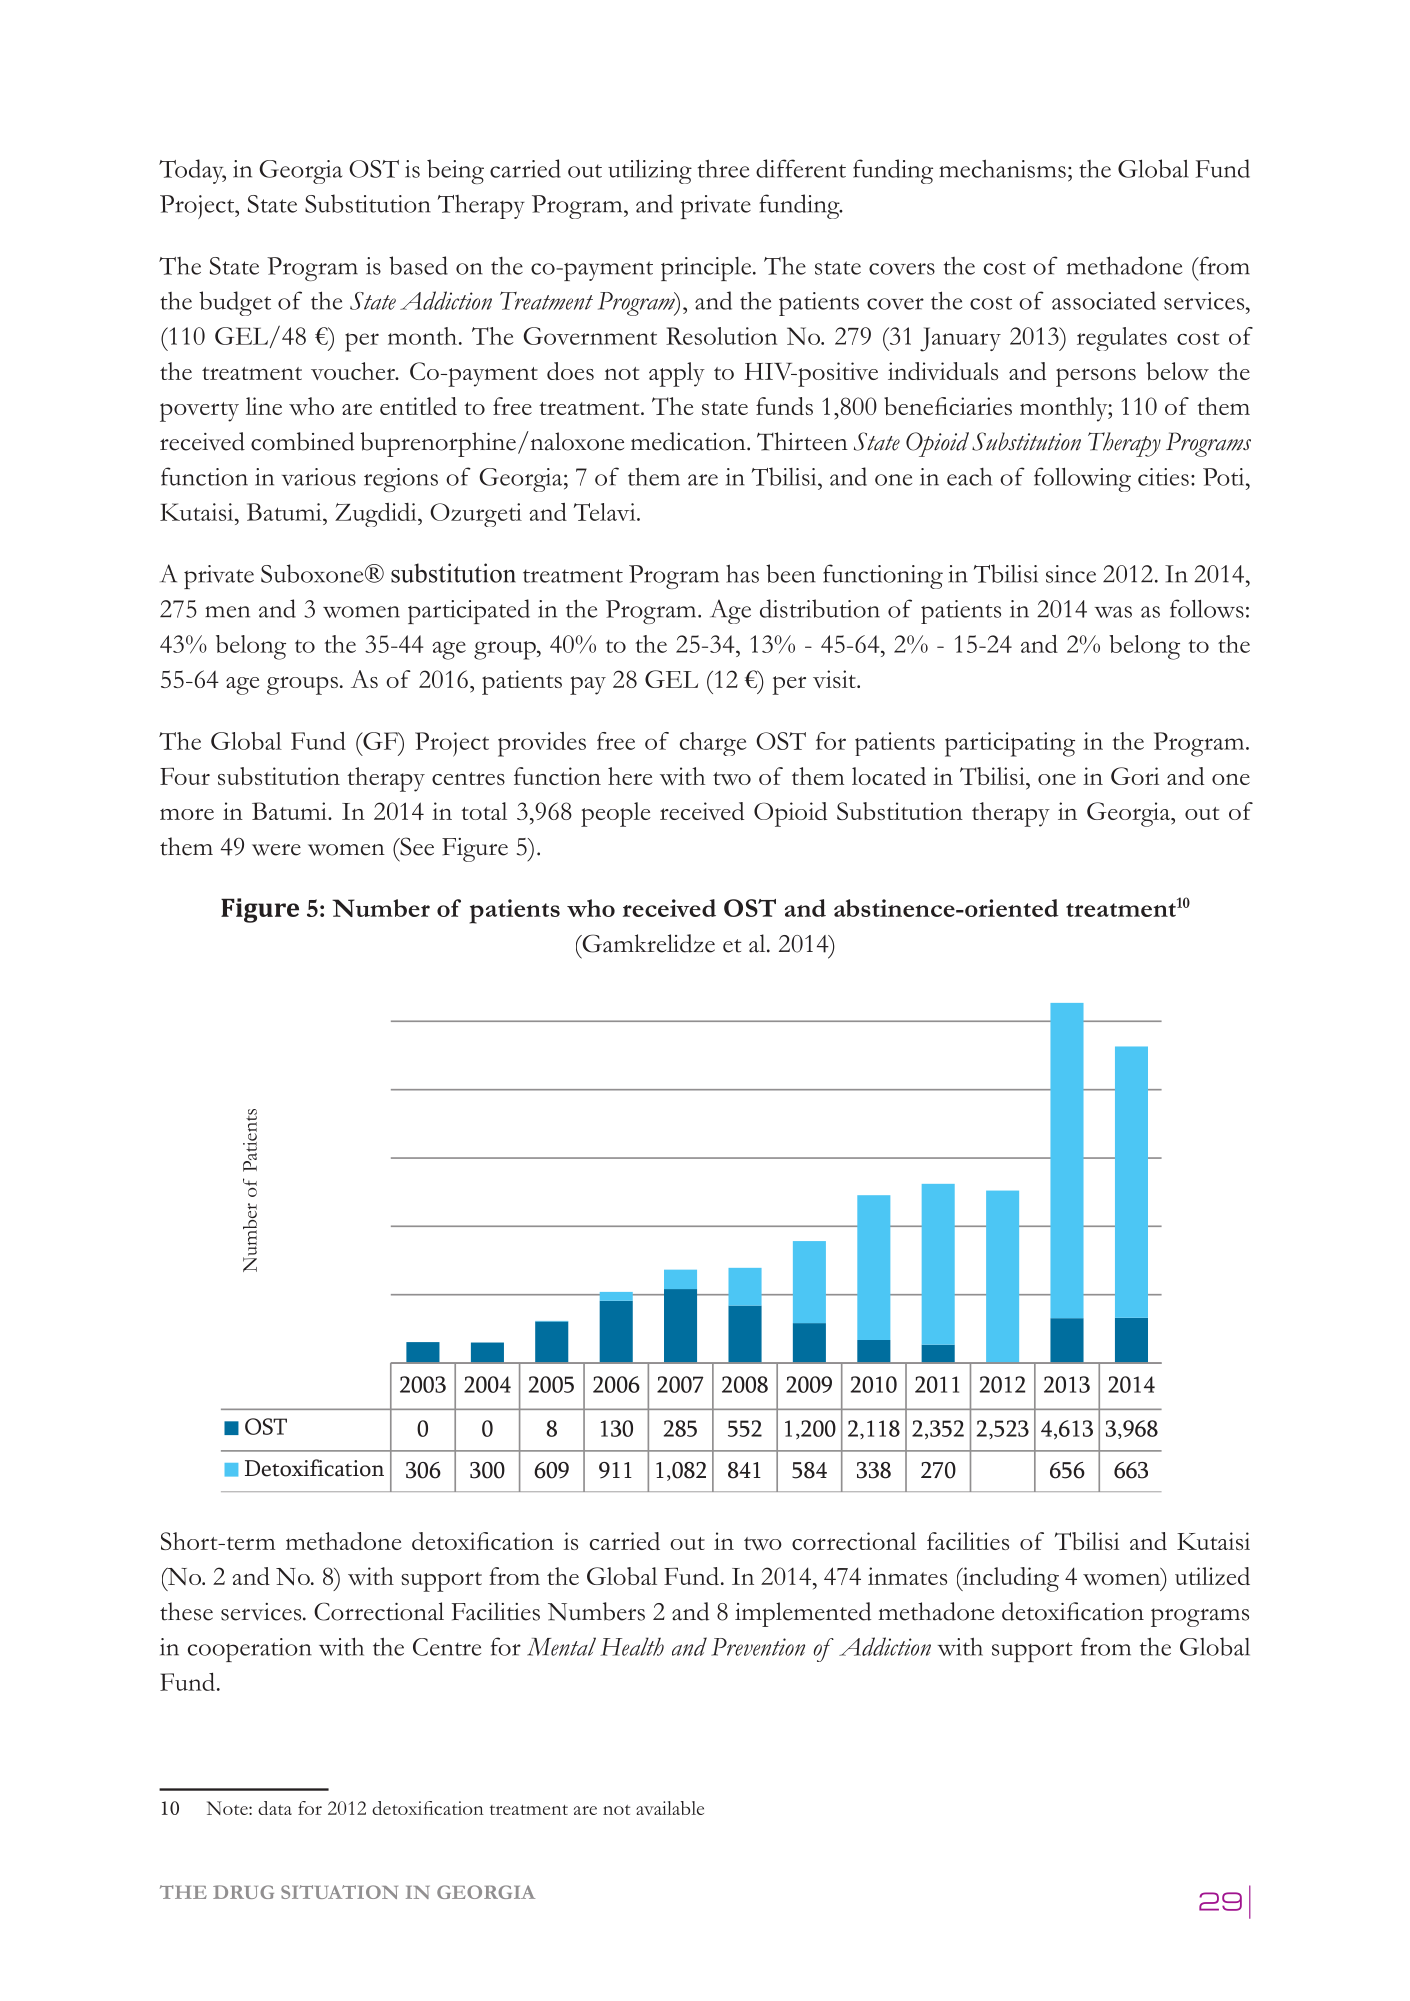 This document has height=2001, width=1410. What do you see at coordinates (803, 1614) in the document?
I see `implemented` at bounding box center [803, 1614].
